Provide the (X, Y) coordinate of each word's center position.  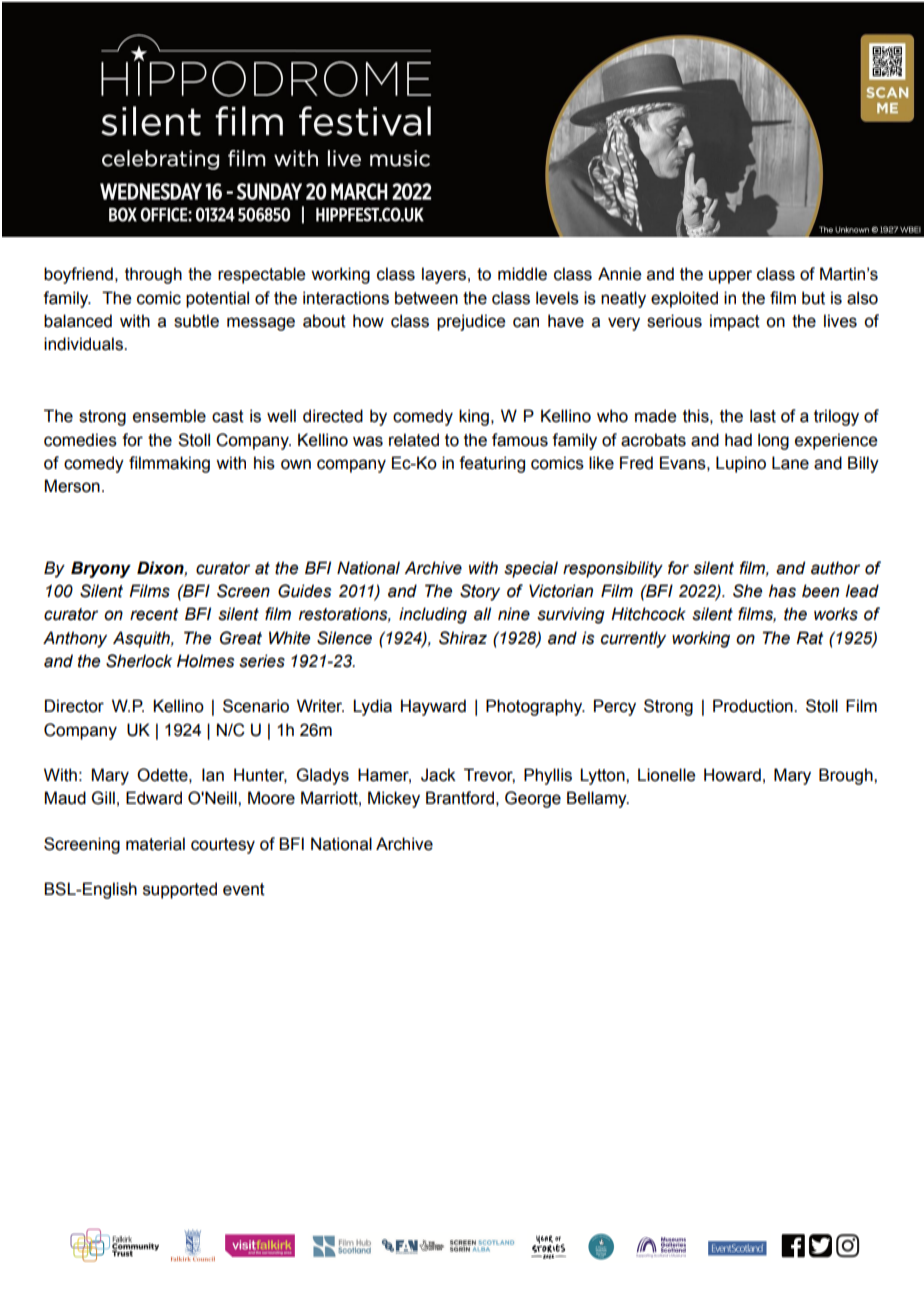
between (426, 298)
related (414, 440)
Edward (154, 798)
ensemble (169, 416)
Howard (732, 775)
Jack (438, 775)
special (531, 569)
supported (180, 890)
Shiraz (463, 638)
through (153, 275)
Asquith (142, 639)
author (835, 568)
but (813, 298)
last (763, 416)
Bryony (101, 569)
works (836, 614)
